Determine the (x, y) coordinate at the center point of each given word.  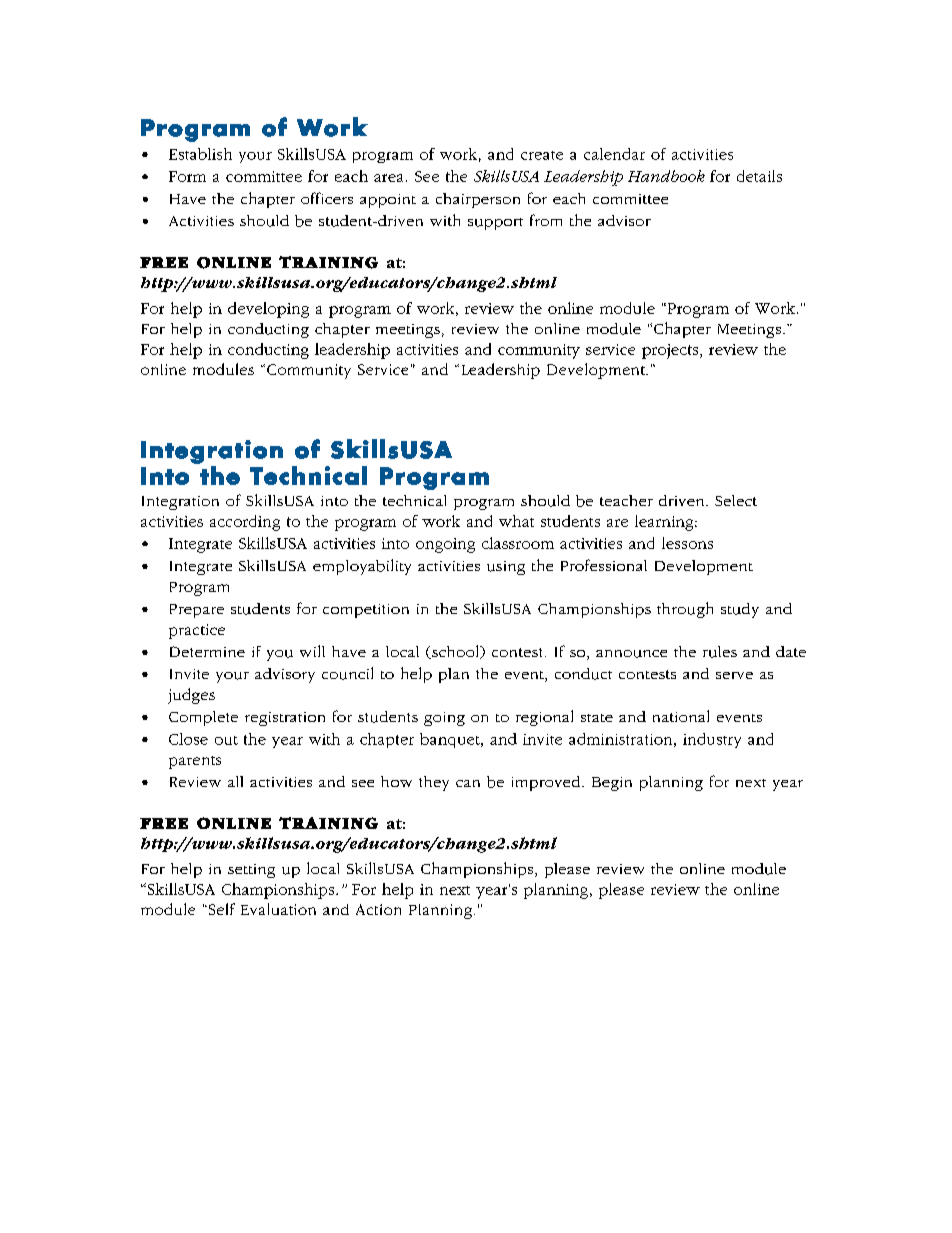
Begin (612, 784)
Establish (200, 154)
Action (378, 909)
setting (251, 871)
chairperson (478, 200)
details (759, 176)
